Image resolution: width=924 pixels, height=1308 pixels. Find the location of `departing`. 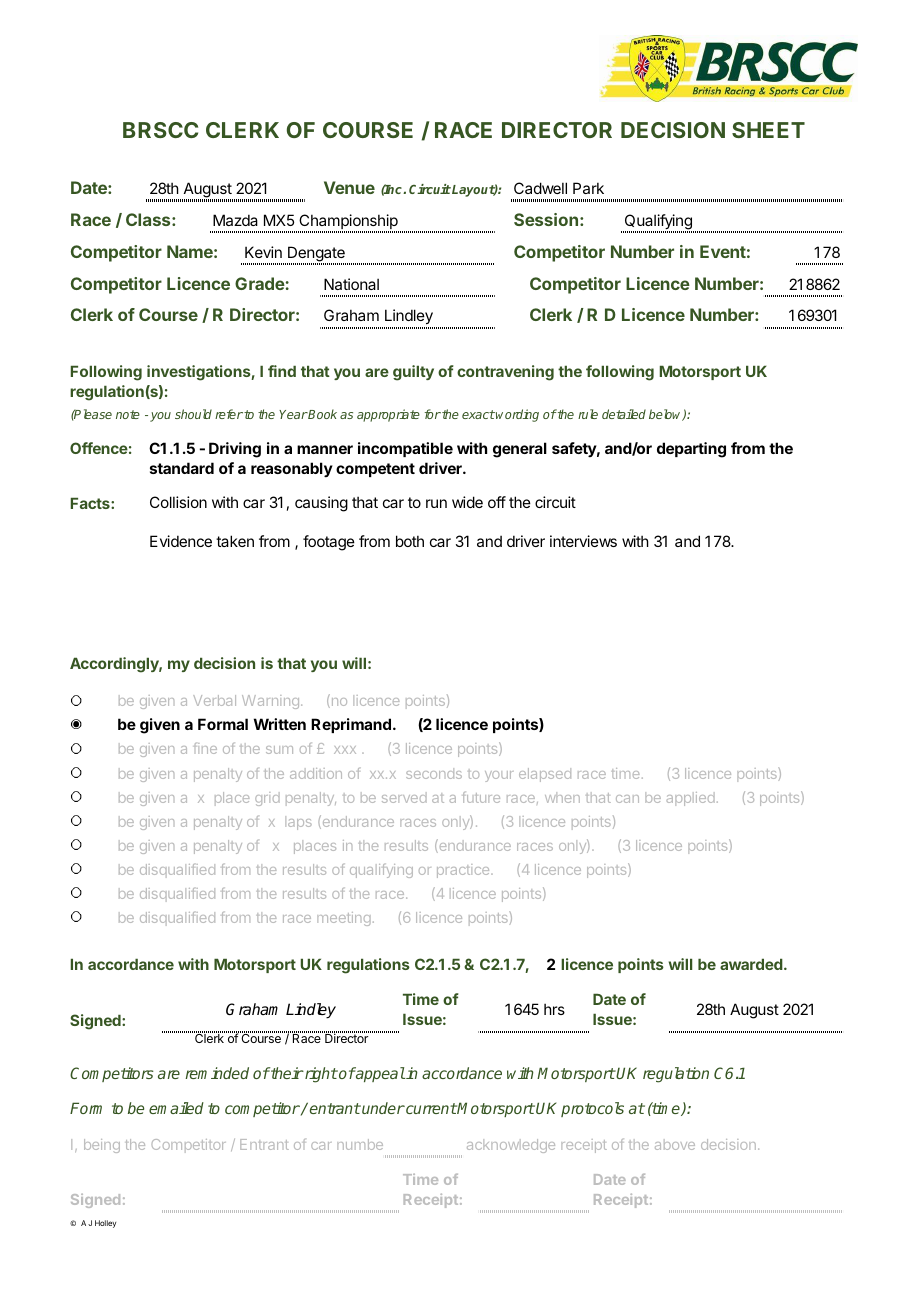

departing is located at coordinates (691, 450).
